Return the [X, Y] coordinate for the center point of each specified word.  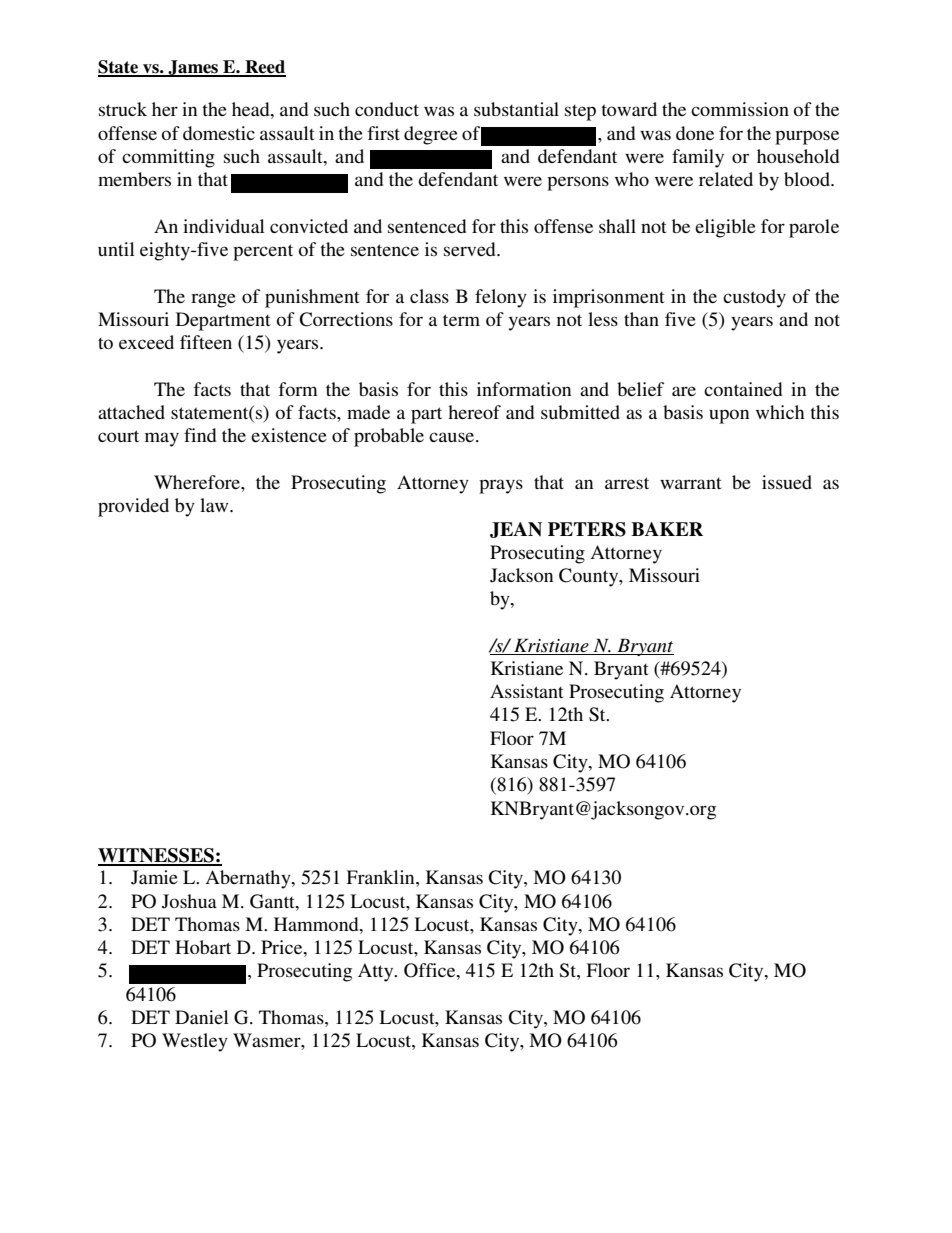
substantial [516, 109]
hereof [474, 412]
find [200, 435]
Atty [377, 972]
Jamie [154, 877]
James [193, 68]
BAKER [667, 529]
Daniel [202, 1017]
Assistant [526, 691]
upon [729, 416]
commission [740, 109]
